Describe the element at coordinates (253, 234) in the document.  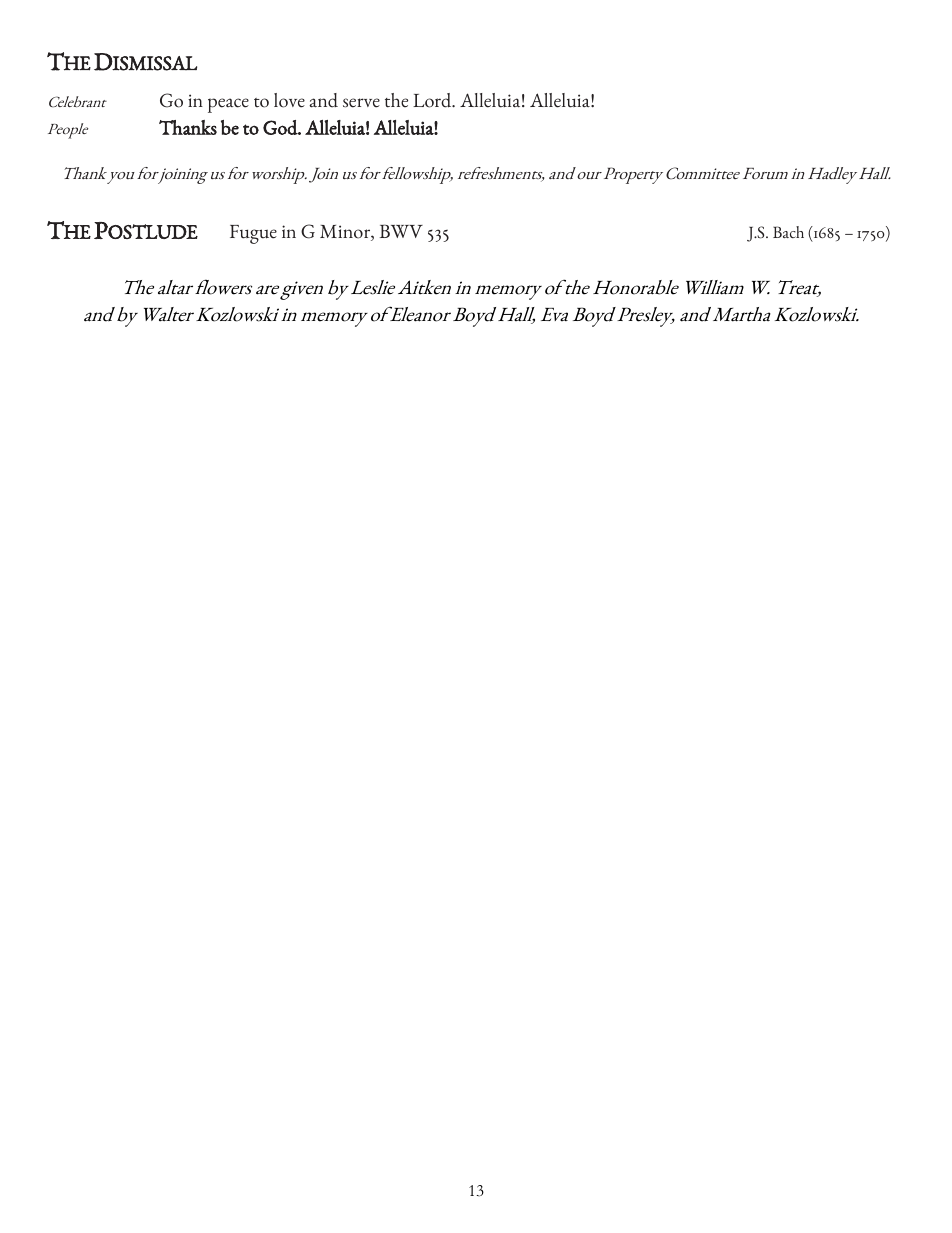
I see `Fugue` at that location.
